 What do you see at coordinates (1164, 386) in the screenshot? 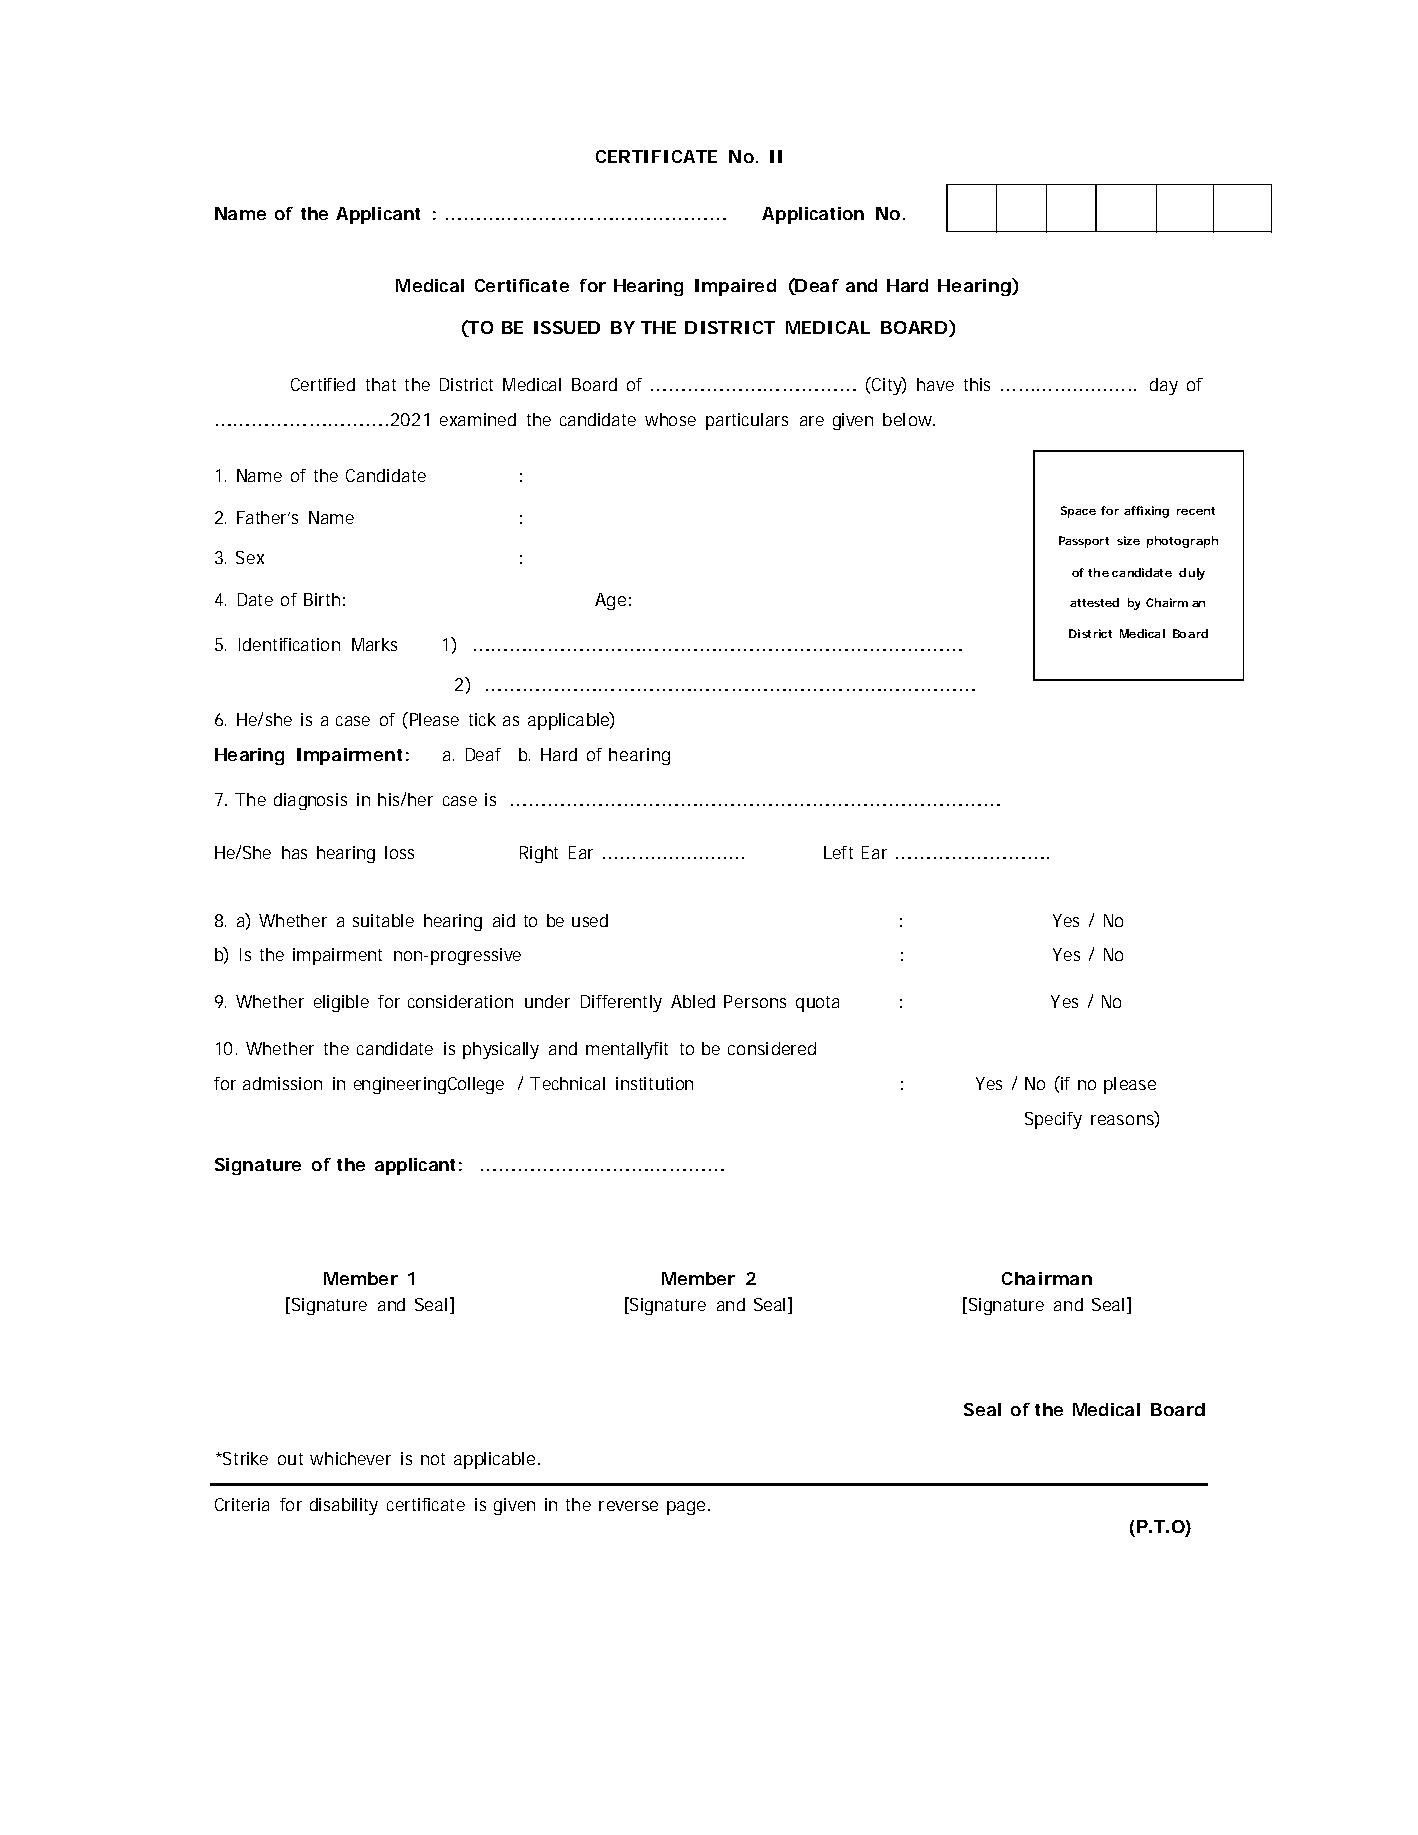
I see `day` at bounding box center [1164, 386].
